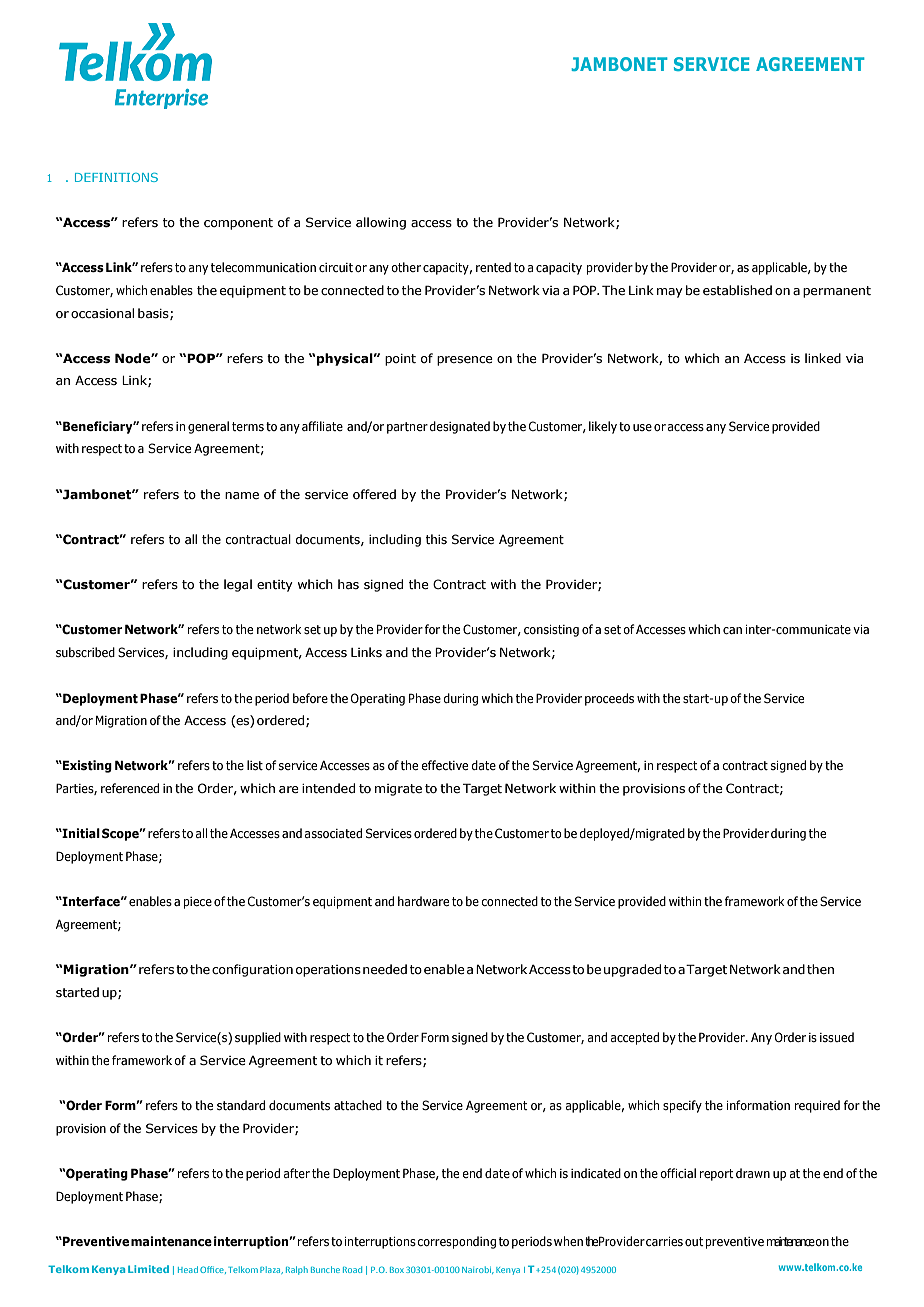 This screenshot has width=924, height=1307. Describe the element at coordinates (837, 1037) in the screenshot. I see `issued` at that location.
